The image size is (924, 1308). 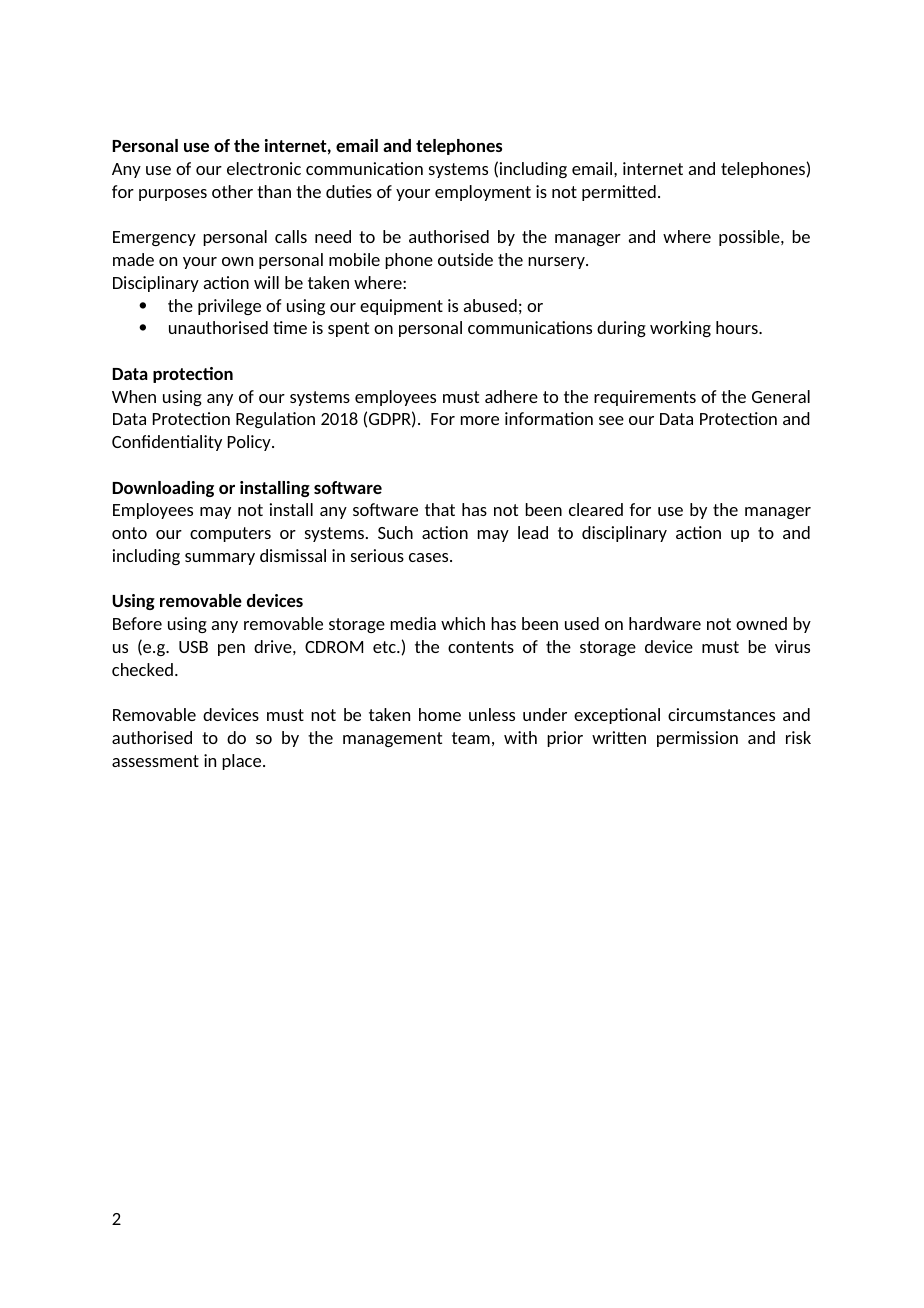 What do you see at coordinates (619, 193) in the image?
I see `permitted` at bounding box center [619, 193].
